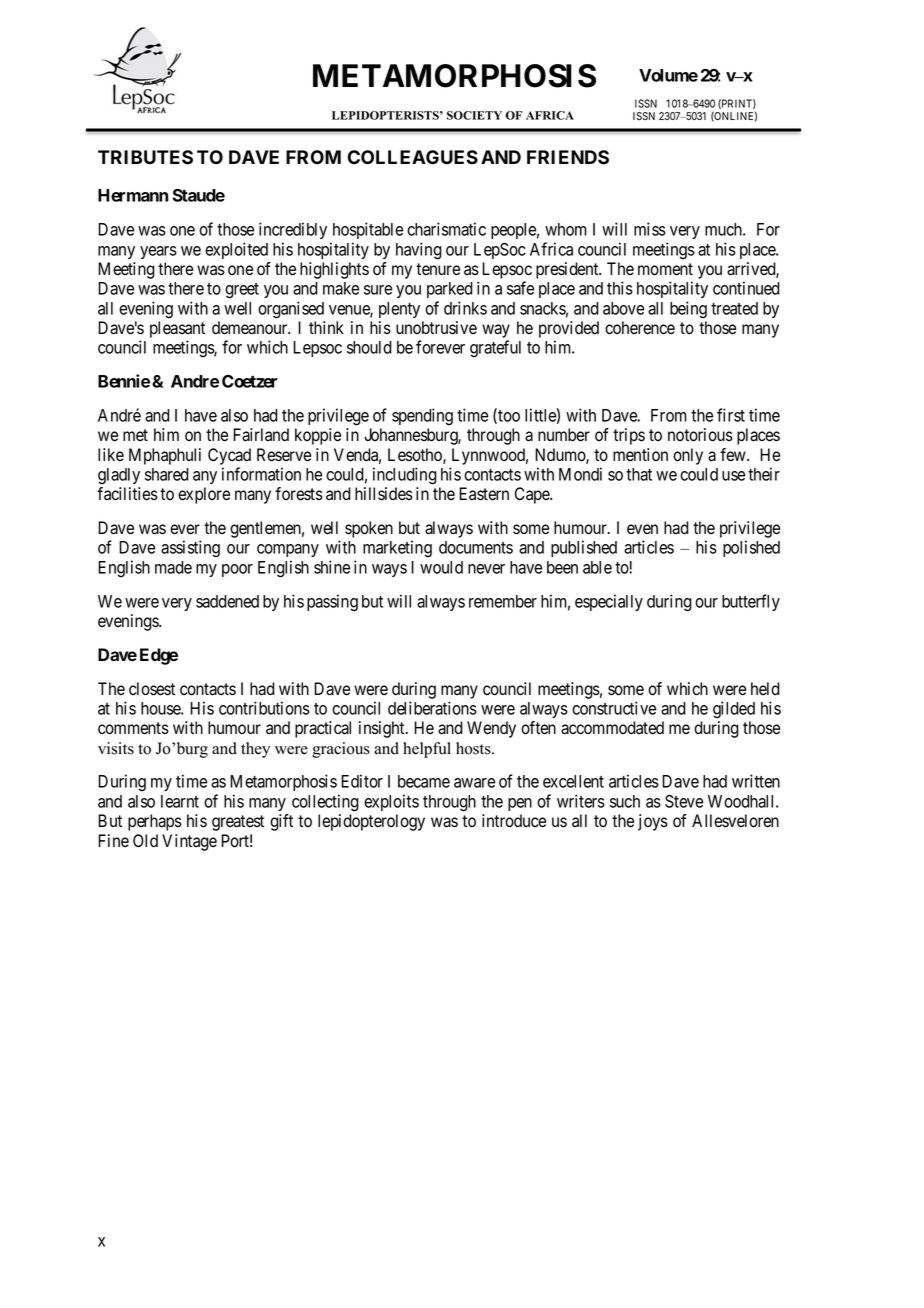  I want to click on perhaps, so click(155, 822).
